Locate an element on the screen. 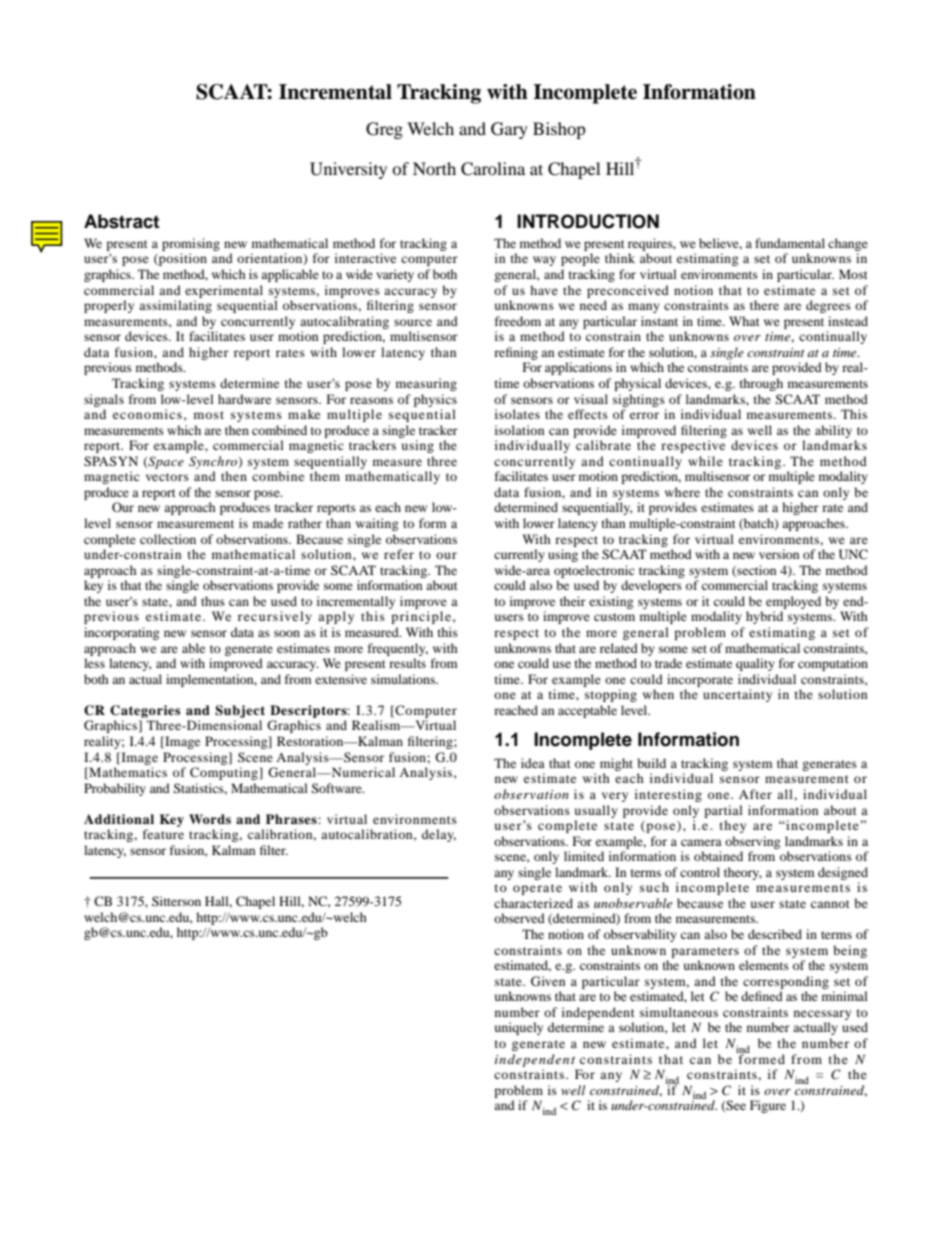  fundamental is located at coordinates (790, 243).
